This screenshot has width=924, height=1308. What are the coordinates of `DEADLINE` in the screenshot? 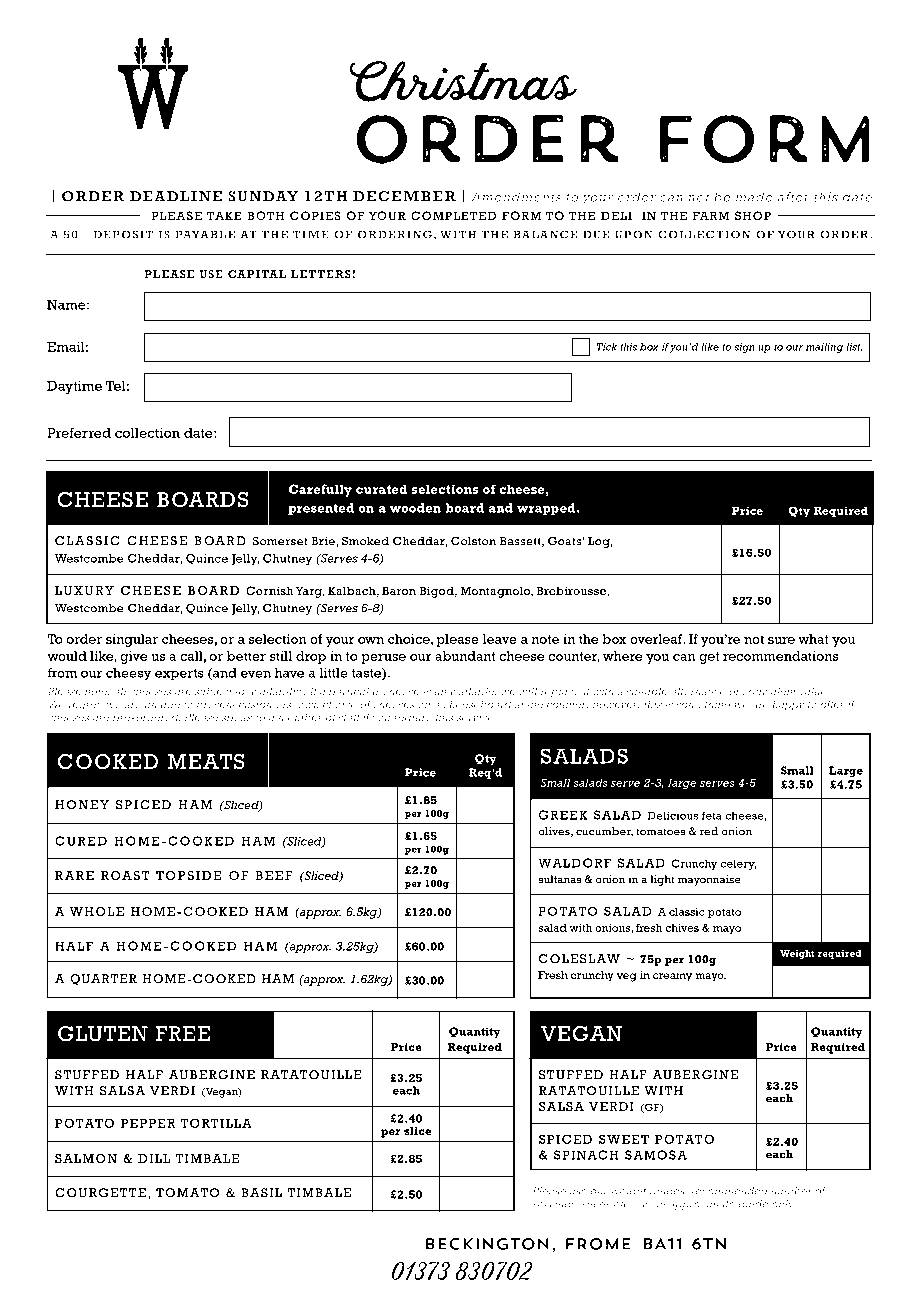 It's located at (176, 196).
